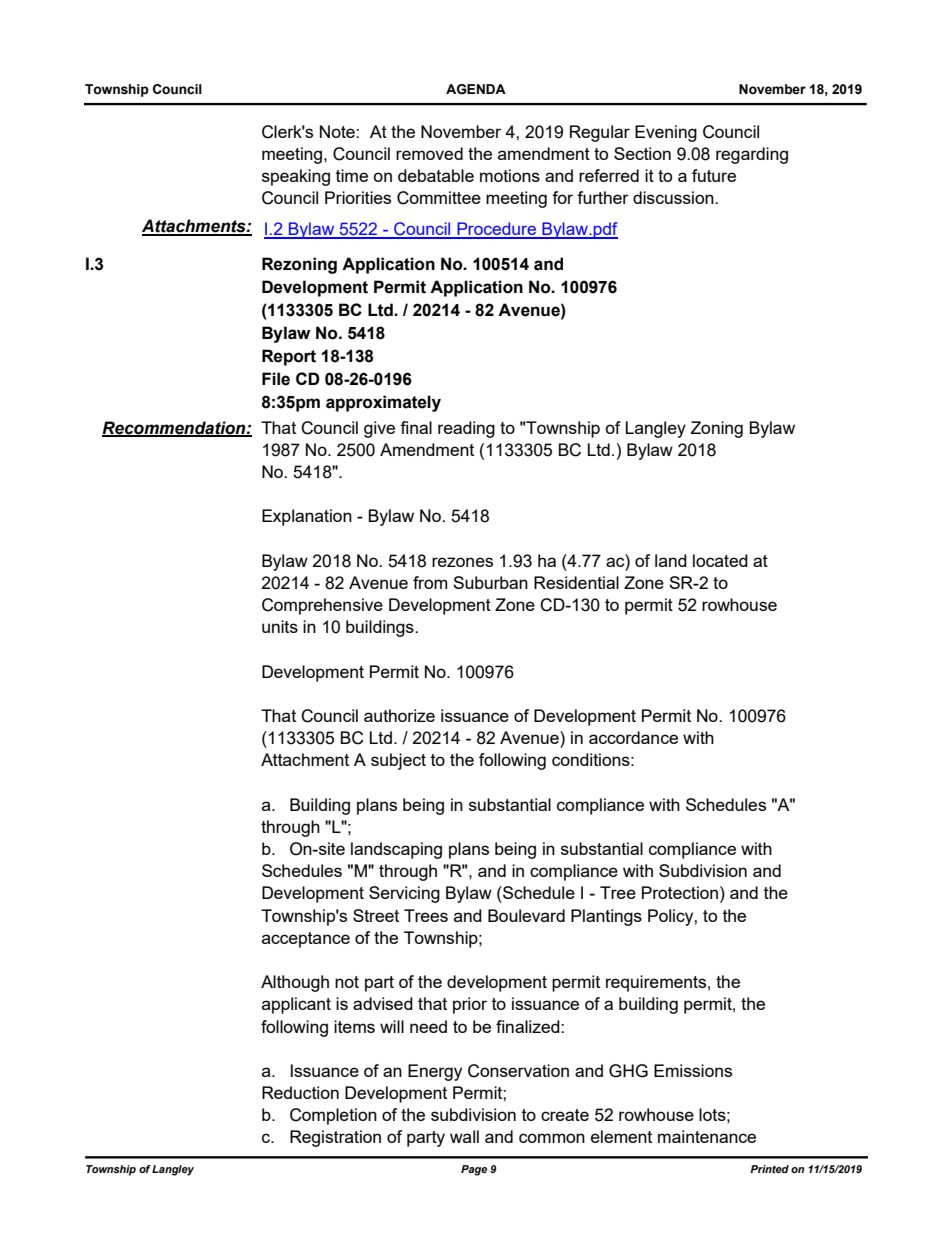  I want to click on subject, so click(398, 761).
